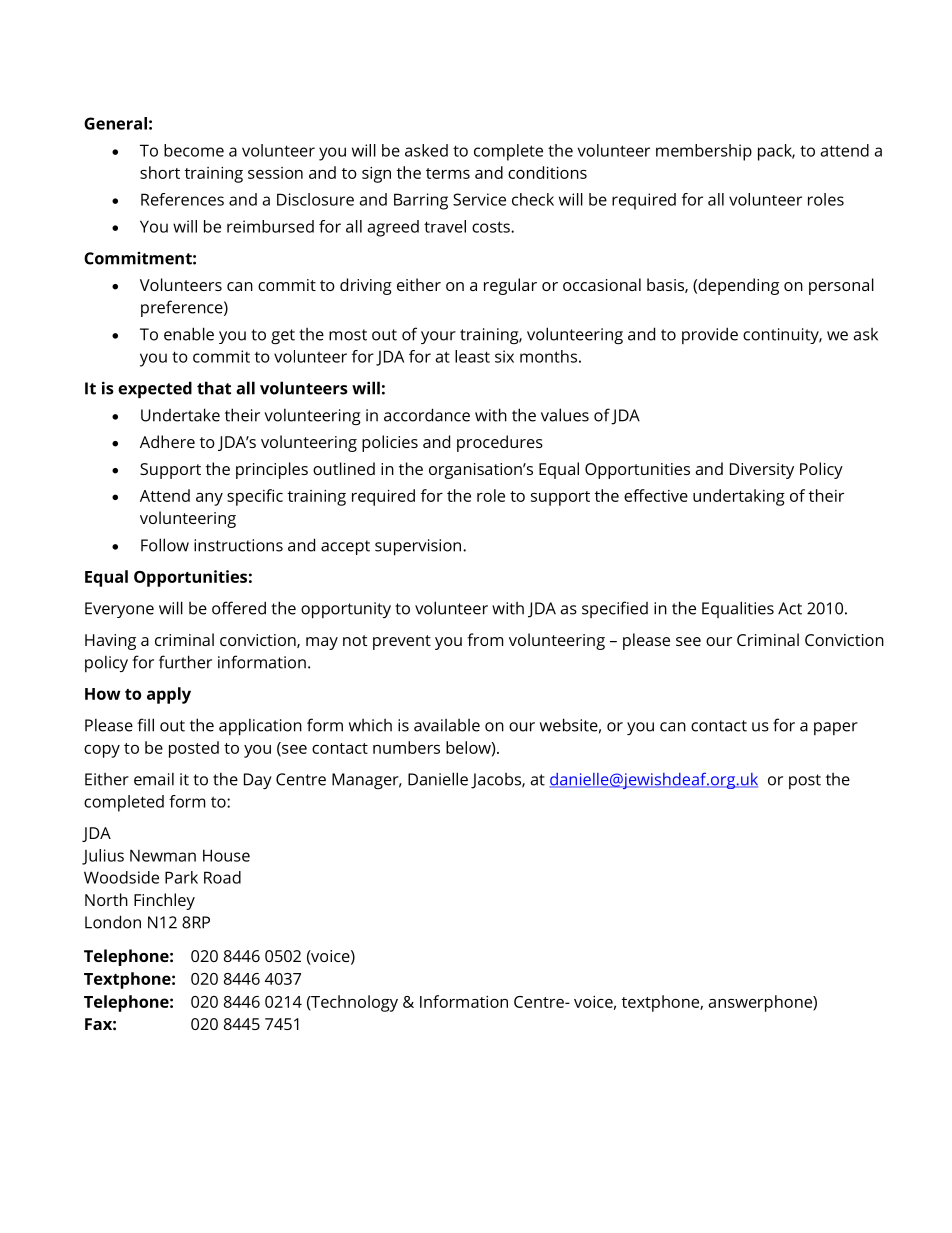 Image resolution: width=952 pixels, height=1233 pixels. Describe the element at coordinates (426, 150) in the document. I see `asked` at that location.
